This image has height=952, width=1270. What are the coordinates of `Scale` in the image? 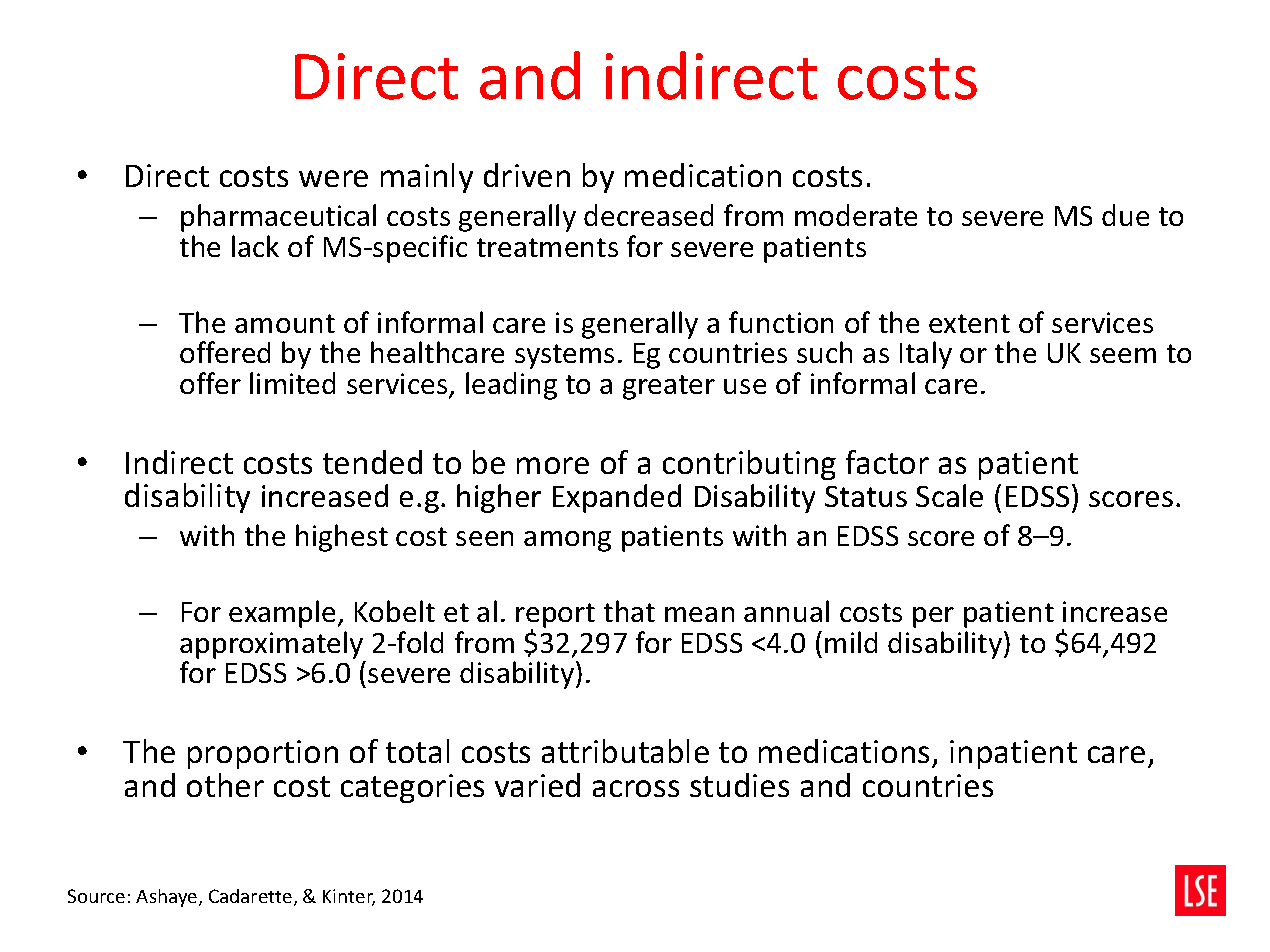 It's located at (949, 495).
